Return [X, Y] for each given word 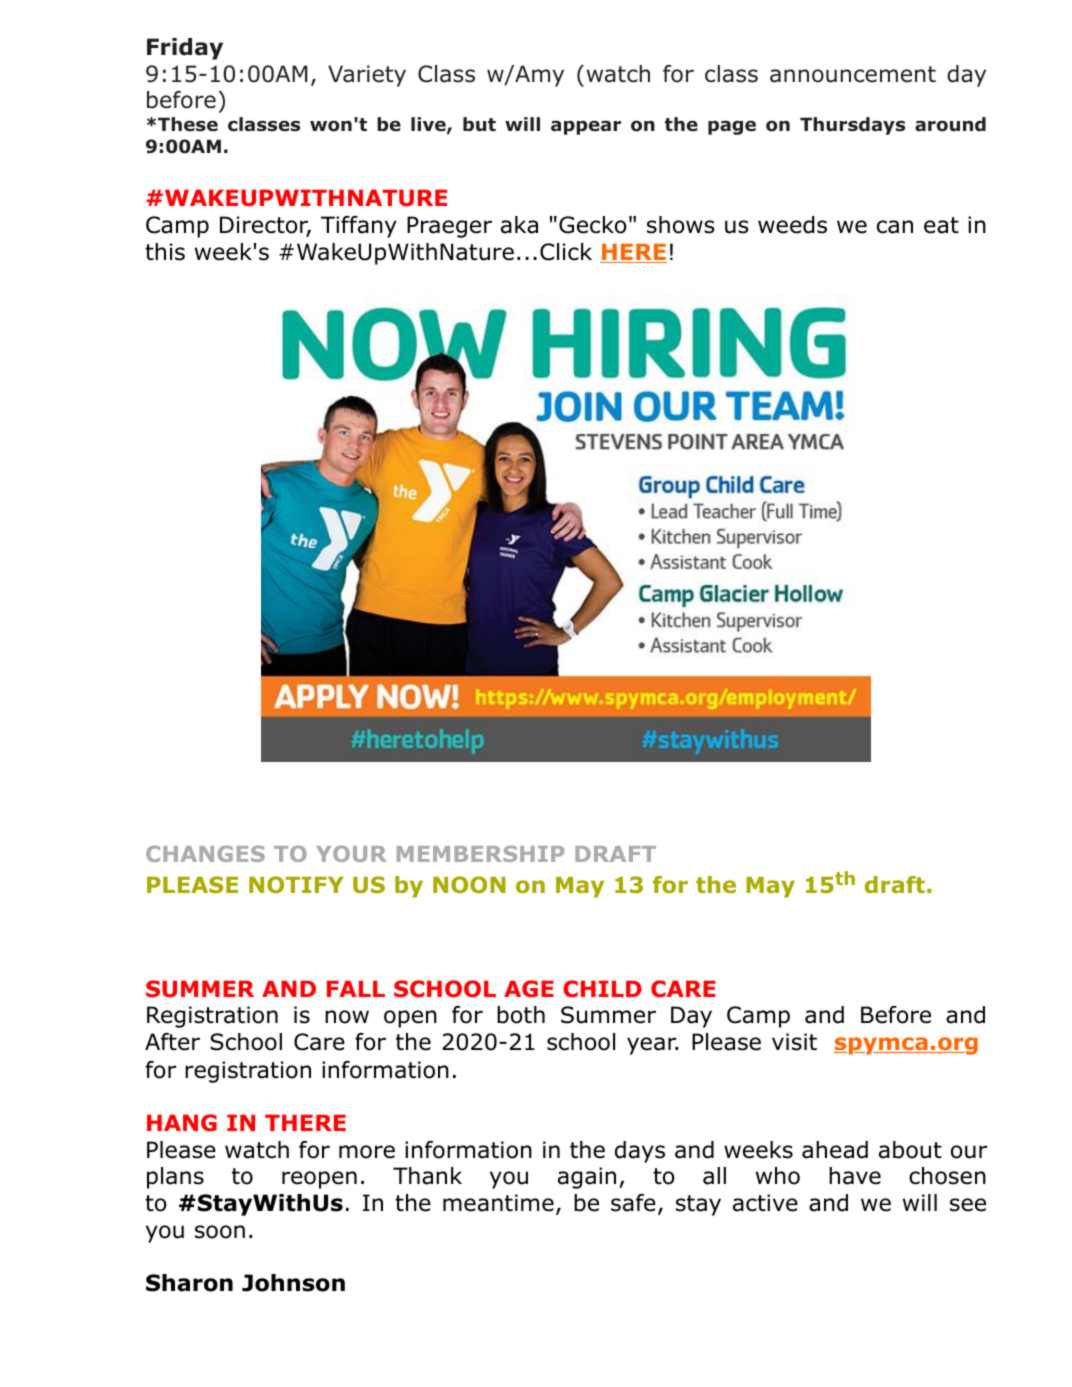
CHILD [602, 989]
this [165, 252]
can [895, 227]
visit [794, 1042]
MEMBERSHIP [480, 853]
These [188, 124]
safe [633, 1203]
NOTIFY [296, 884]
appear [586, 127]
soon [220, 1232]
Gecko [592, 225]
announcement [853, 74]
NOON [469, 884]
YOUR [351, 853]
